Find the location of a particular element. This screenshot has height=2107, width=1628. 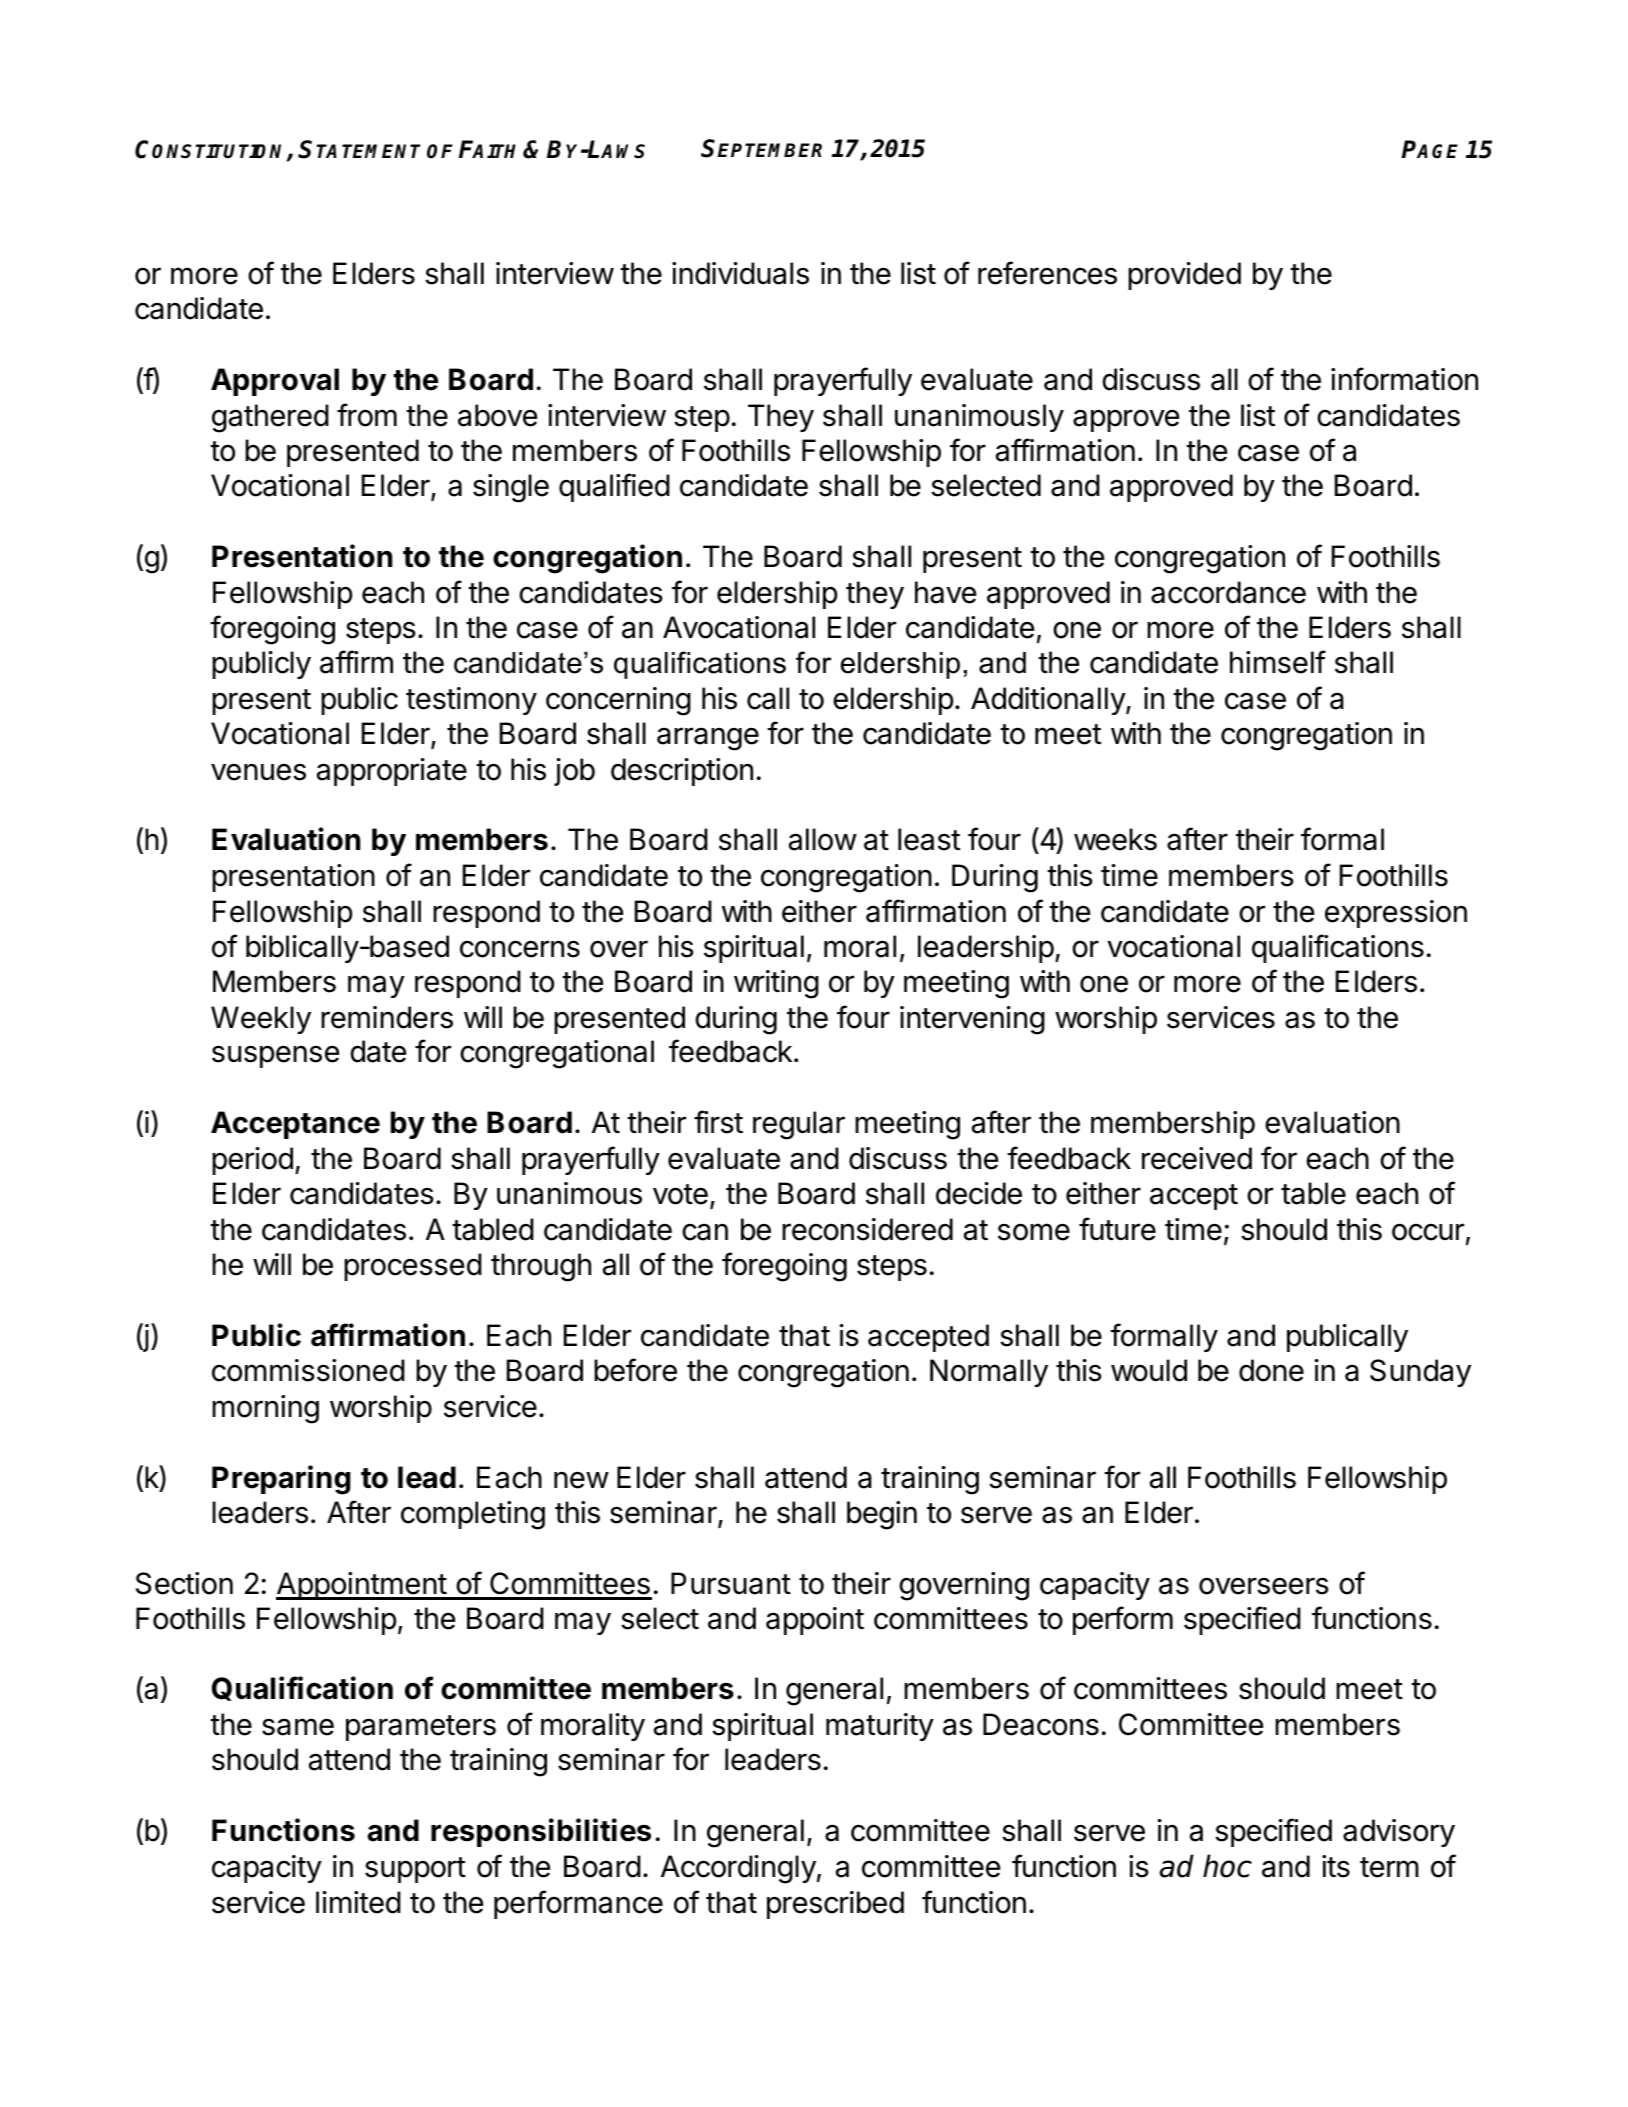

limited is located at coordinates (358, 1902).
